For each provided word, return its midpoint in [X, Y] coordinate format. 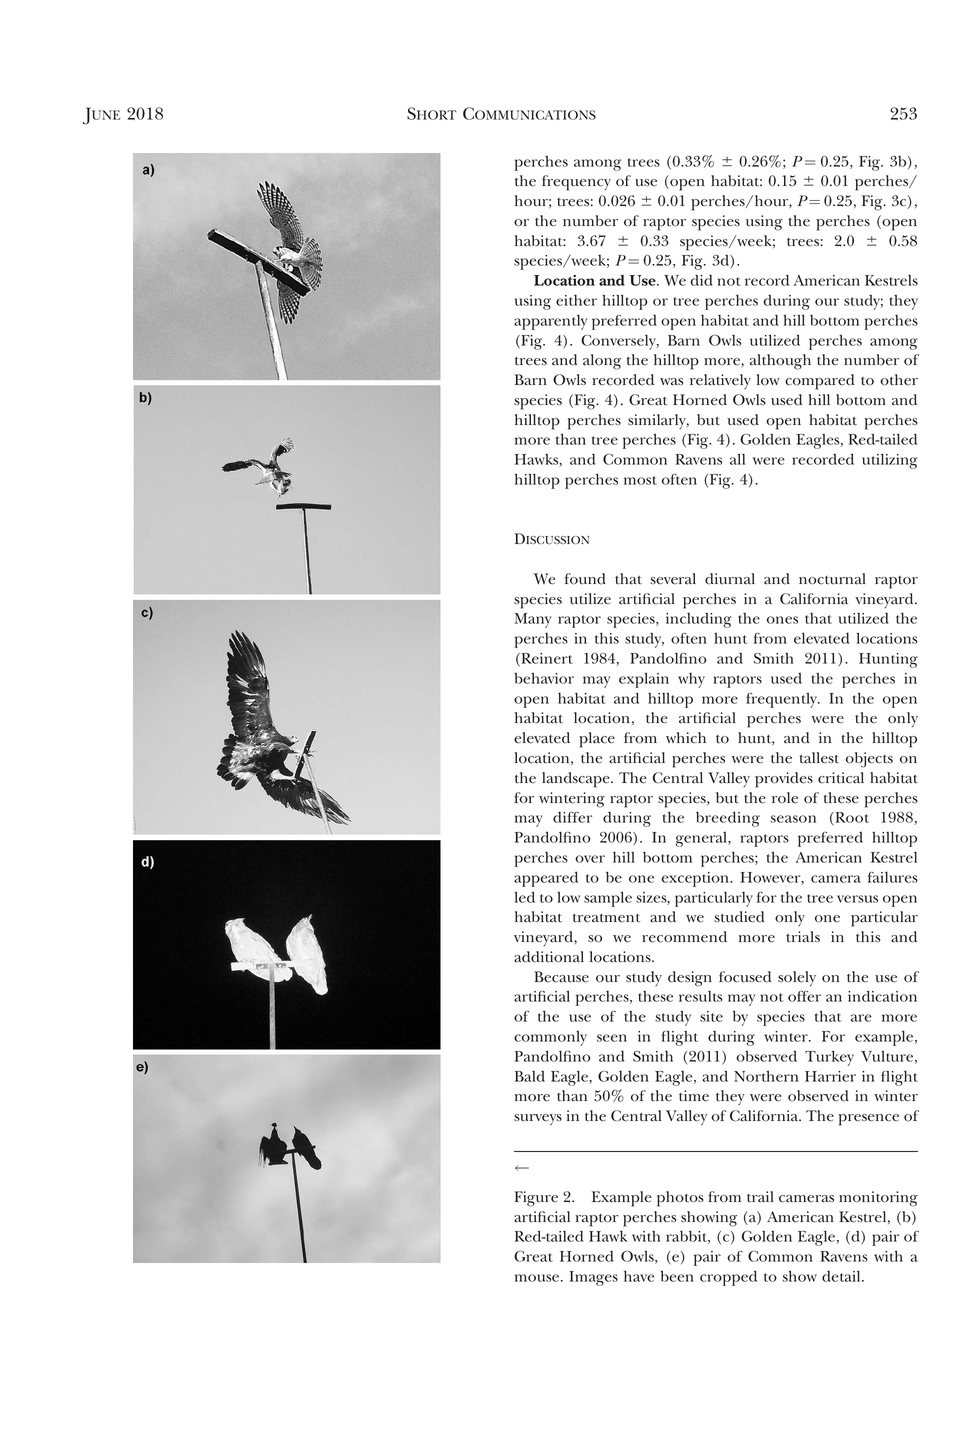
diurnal [730, 579]
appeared [546, 879]
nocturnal [832, 579]
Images [593, 1278]
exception [696, 879]
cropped [728, 1278]
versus [857, 899]
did [701, 280]
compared [820, 382]
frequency [576, 183]
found [585, 579]
